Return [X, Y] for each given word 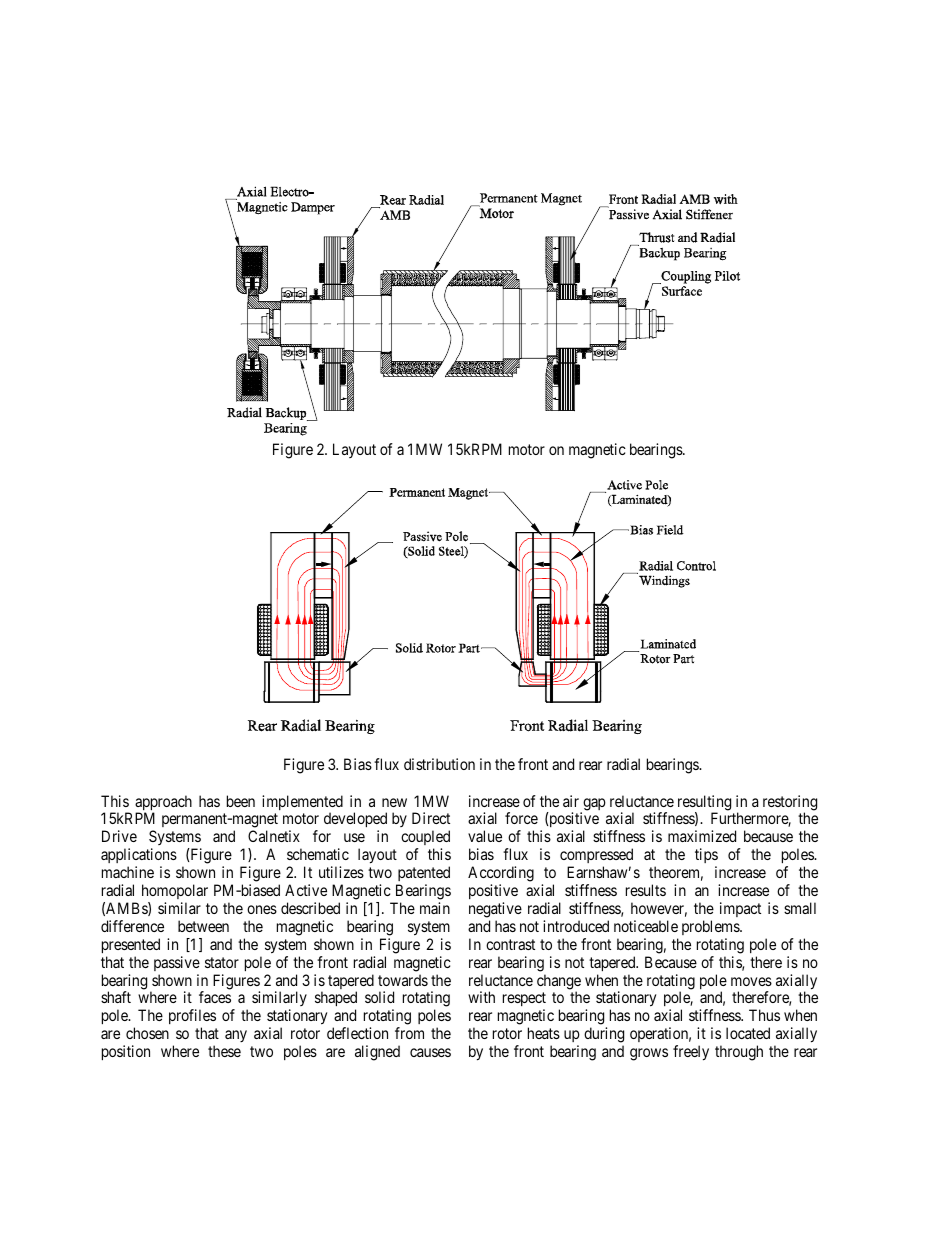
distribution [439, 764]
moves [751, 981]
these [224, 1051]
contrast [510, 944]
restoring [790, 804]
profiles [192, 1018]
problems [711, 927]
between [203, 926]
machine [128, 872]
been [241, 801]
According [501, 874]
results [646, 890]
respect [524, 1001]
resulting [704, 804]
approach [163, 804]
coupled [425, 839]
